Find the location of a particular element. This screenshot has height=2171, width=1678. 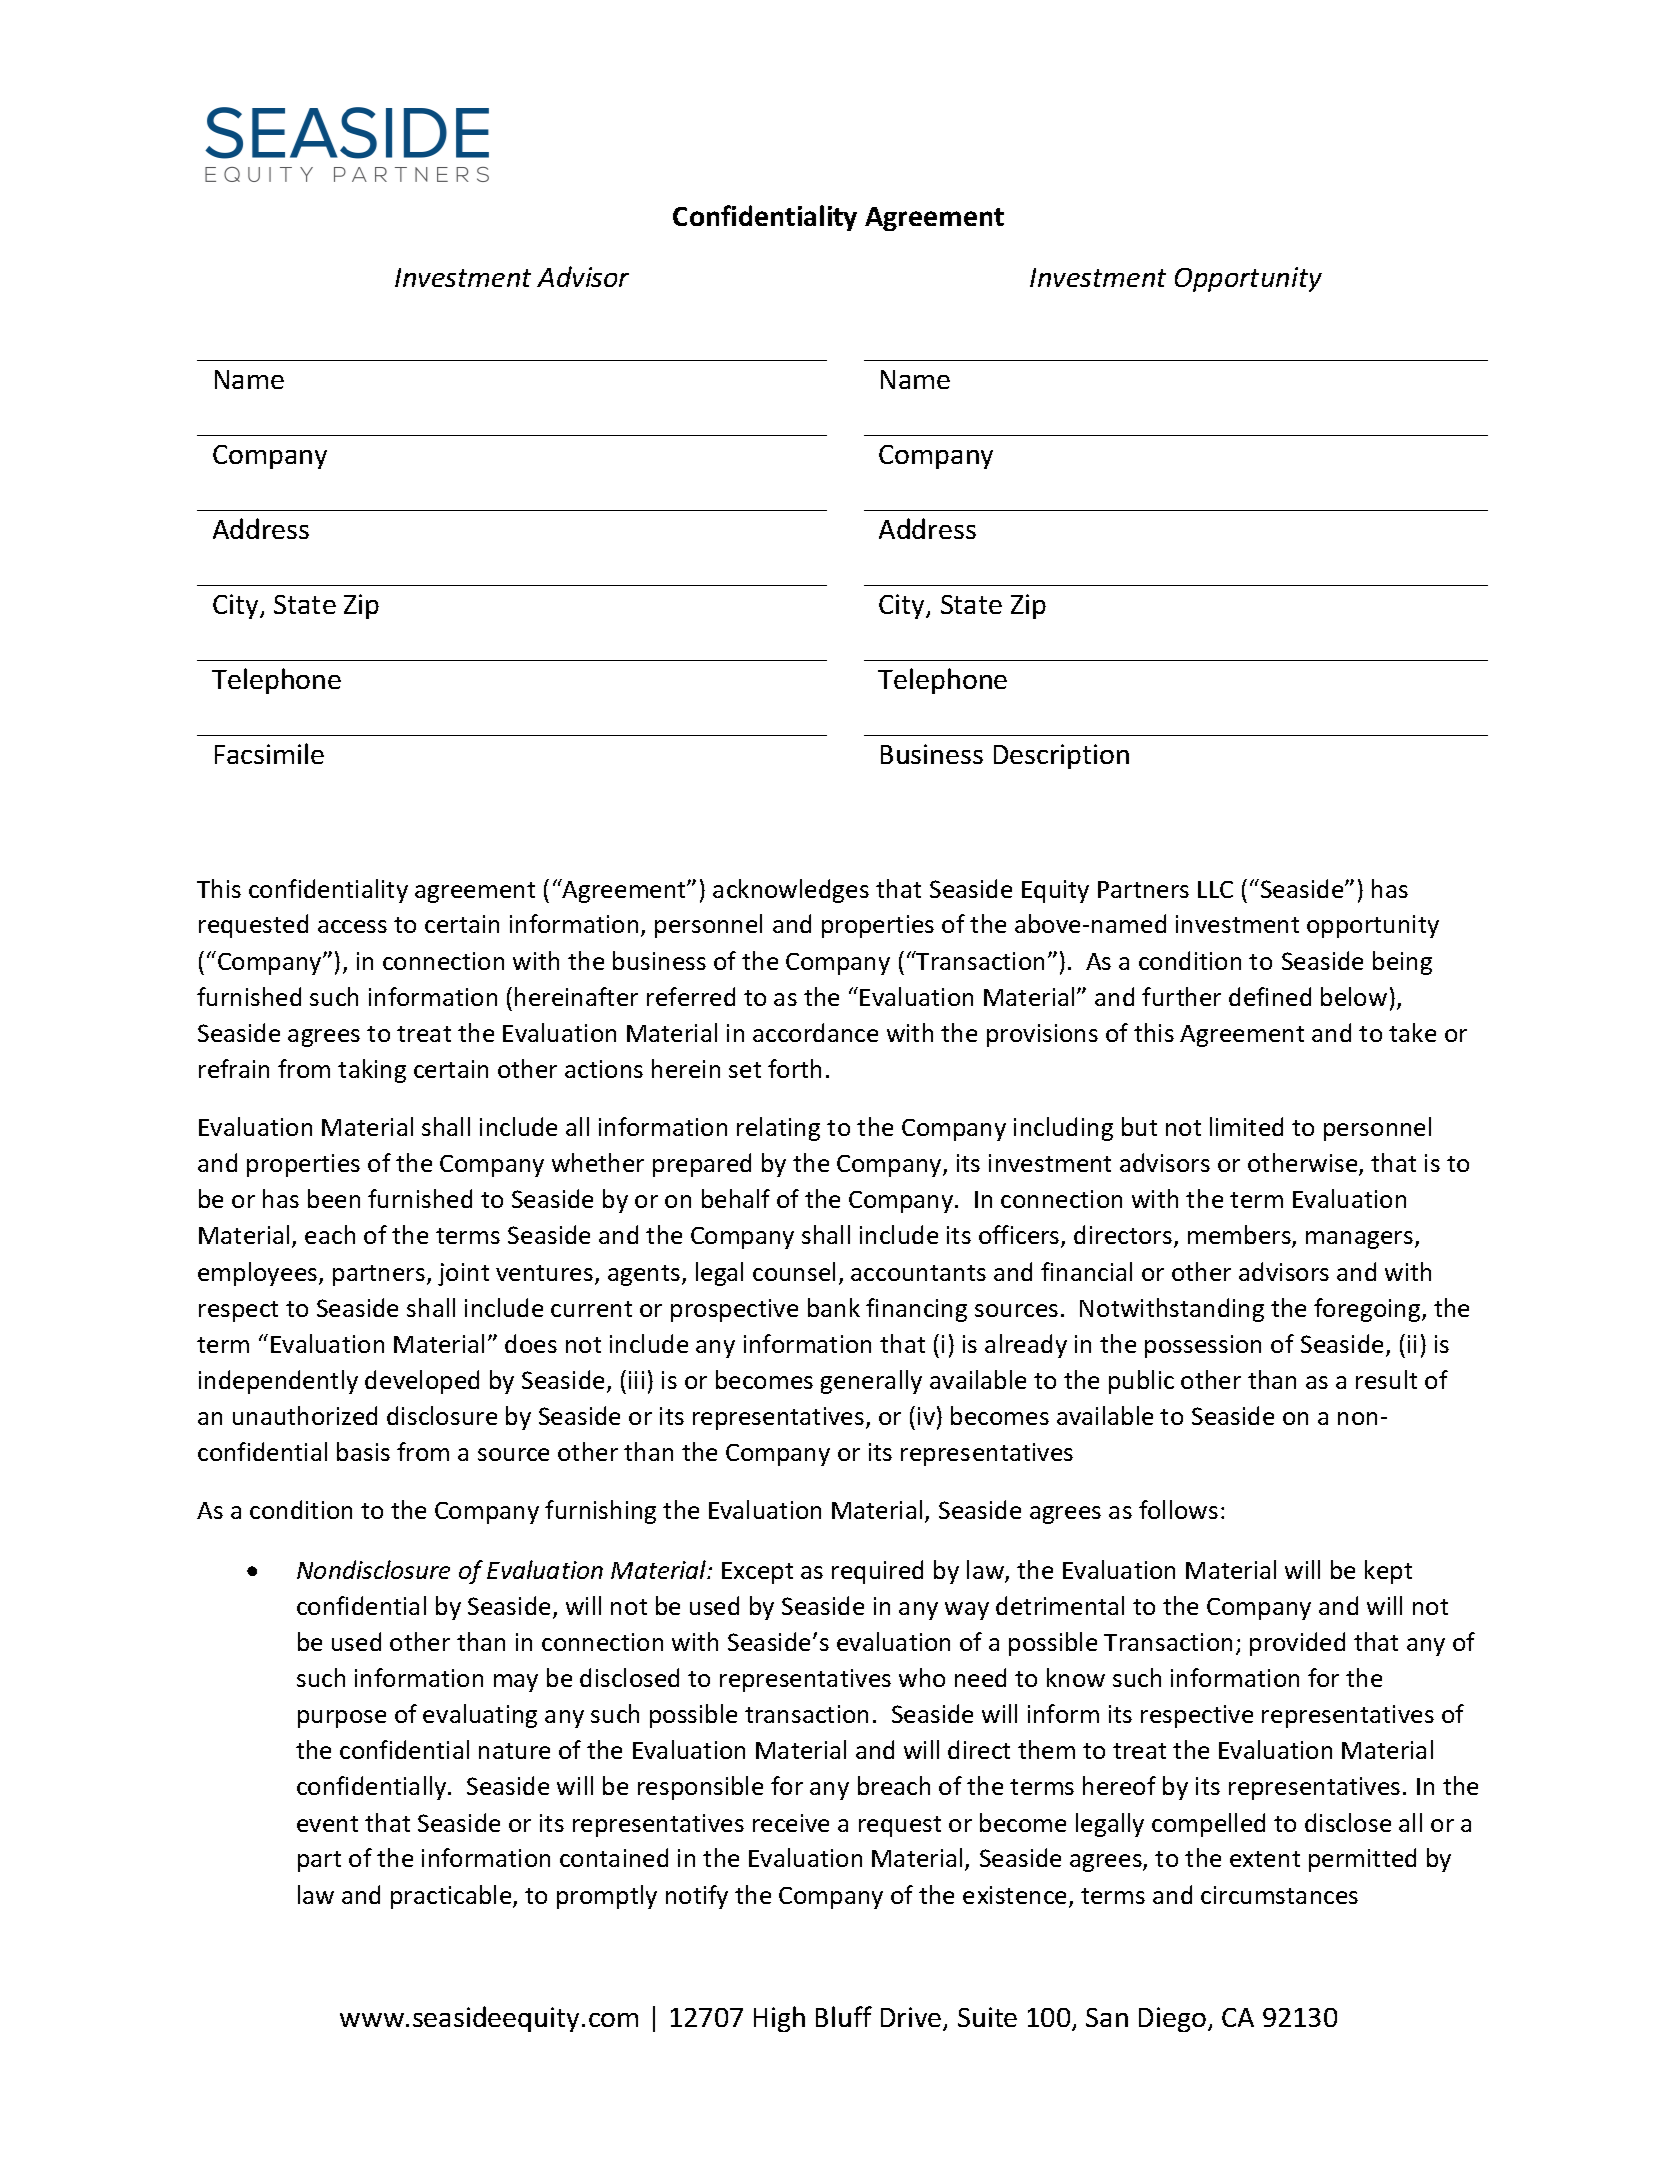

developed is located at coordinates (422, 1382).
